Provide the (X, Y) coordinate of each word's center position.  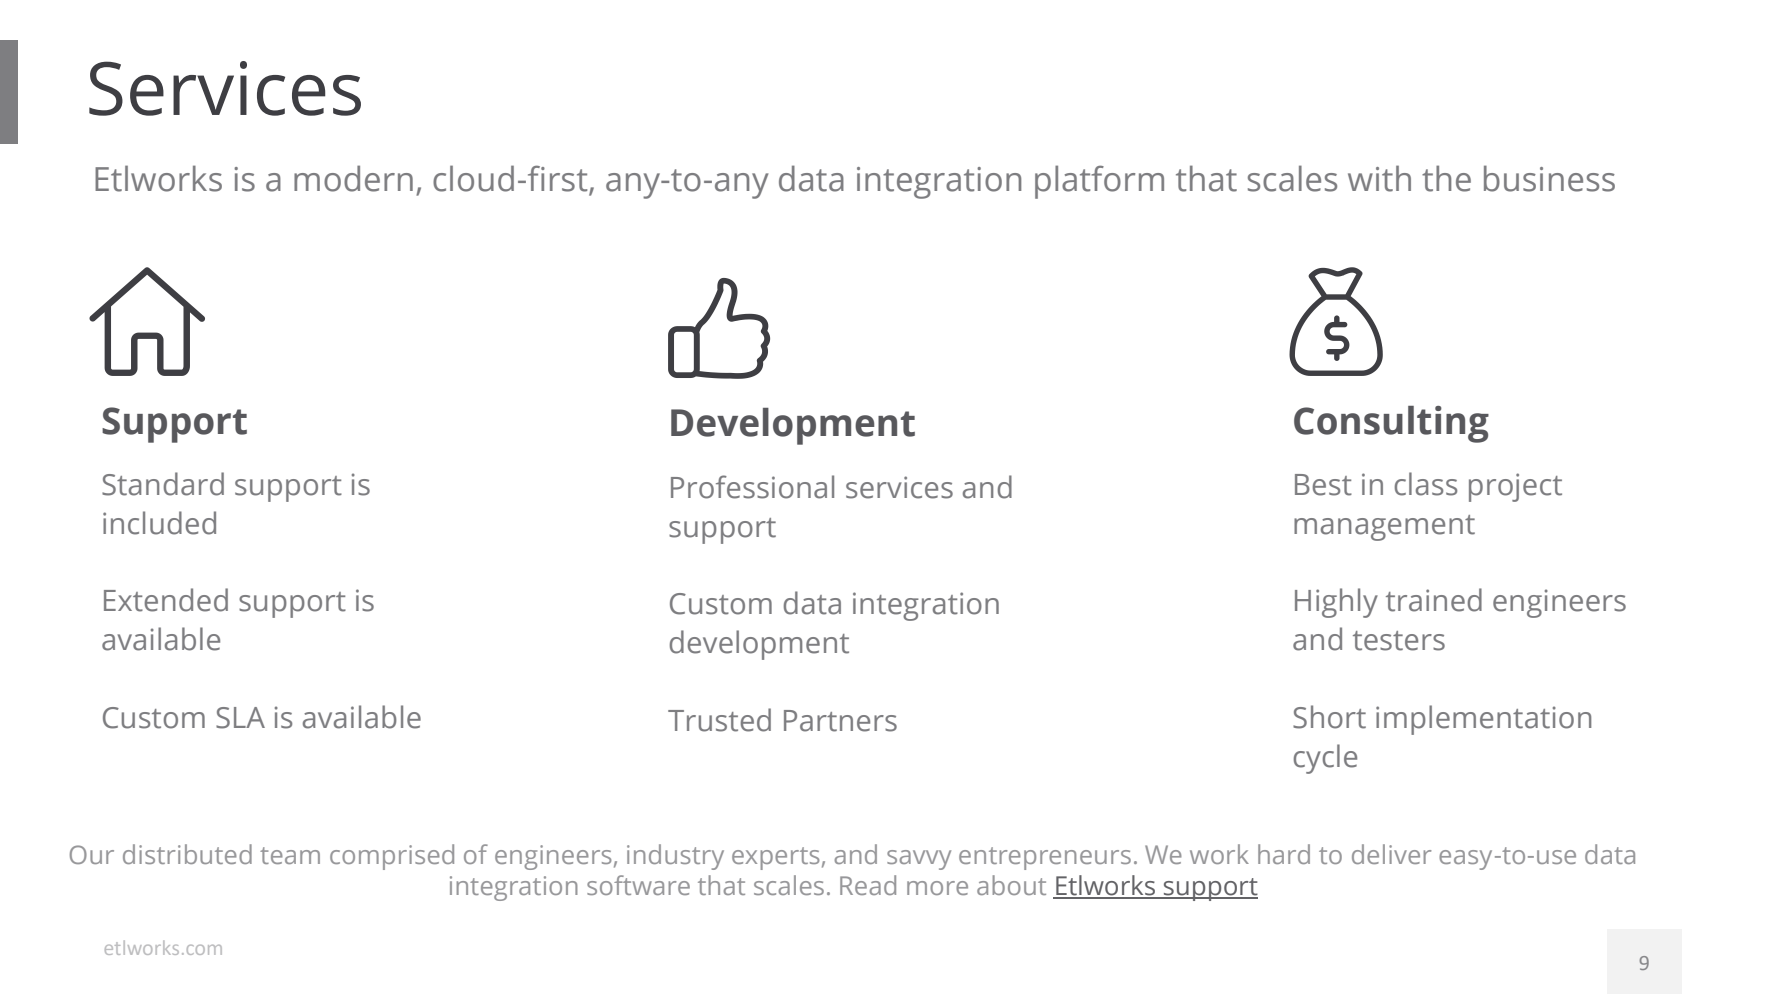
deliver (1392, 854)
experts (776, 858)
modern (353, 178)
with (1379, 178)
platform (1099, 182)
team (290, 855)
